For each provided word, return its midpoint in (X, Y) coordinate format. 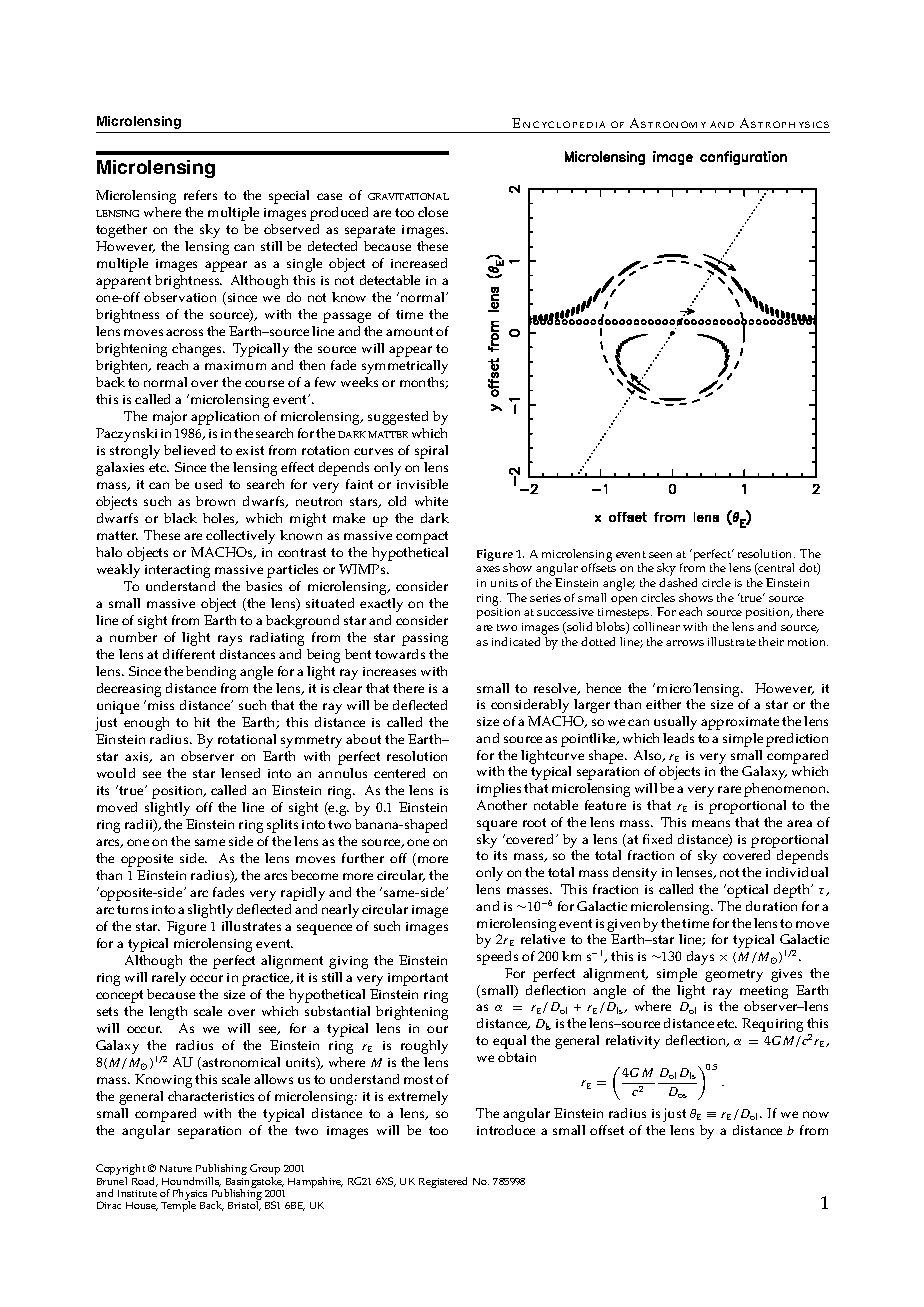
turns (132, 909)
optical (747, 891)
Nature (176, 1168)
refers (200, 195)
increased (419, 263)
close (433, 212)
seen (660, 555)
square (497, 825)
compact (422, 537)
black (180, 518)
